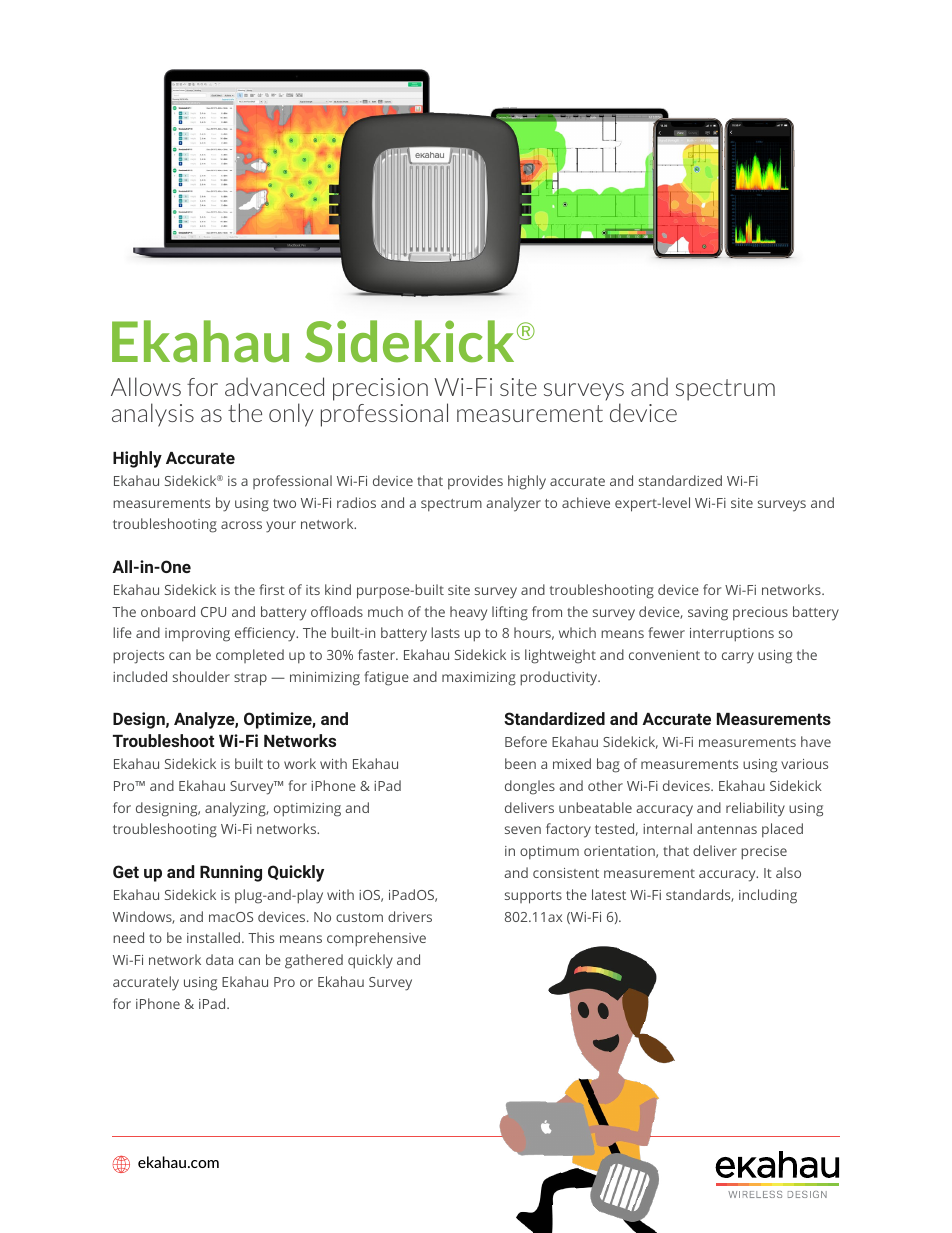  I want to click on heavy, so click(468, 613).
